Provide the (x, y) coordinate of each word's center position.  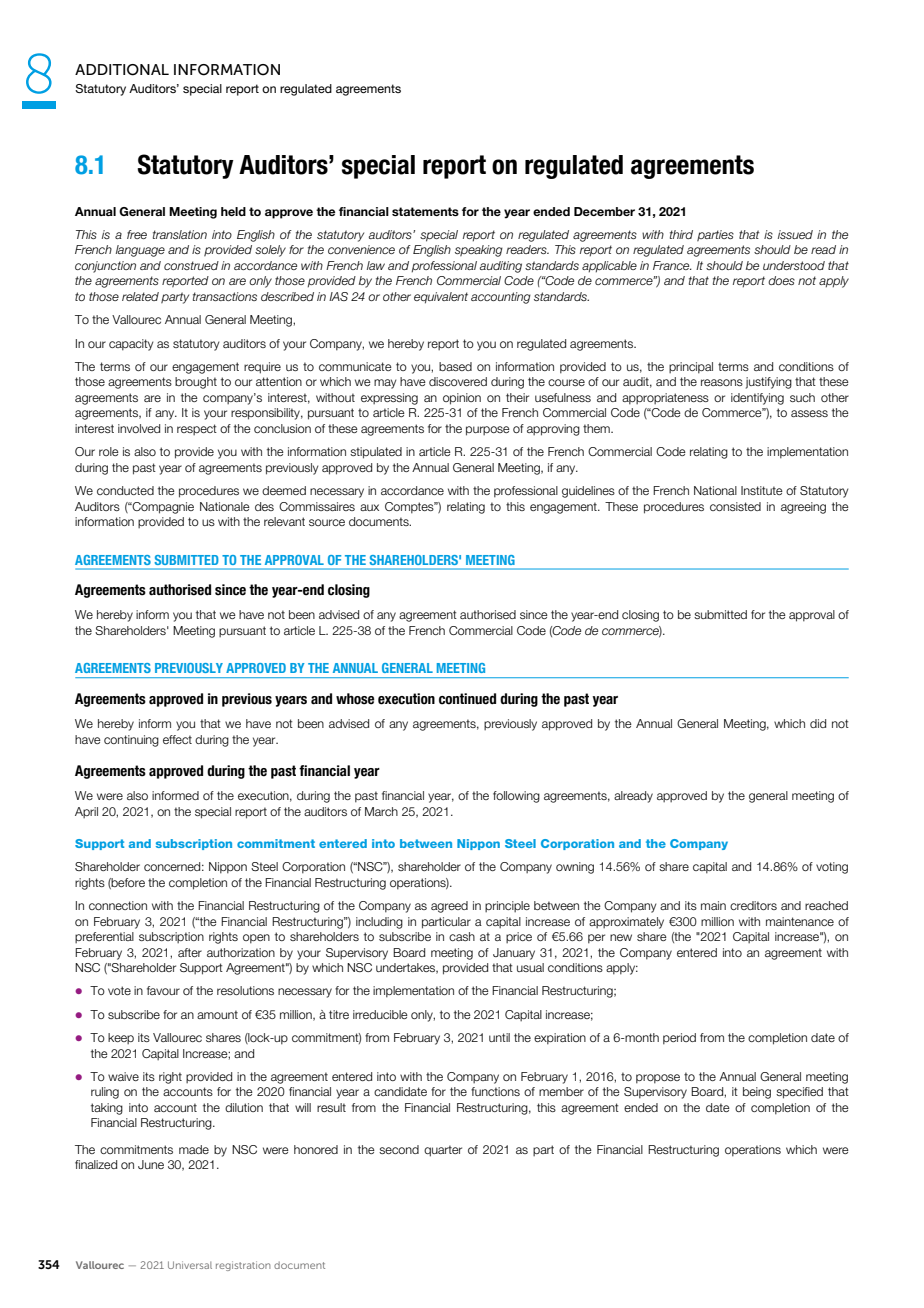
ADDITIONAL (122, 70)
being (757, 1093)
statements (425, 211)
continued (467, 699)
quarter (443, 1151)
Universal (190, 1265)
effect (177, 739)
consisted (735, 506)
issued (795, 234)
